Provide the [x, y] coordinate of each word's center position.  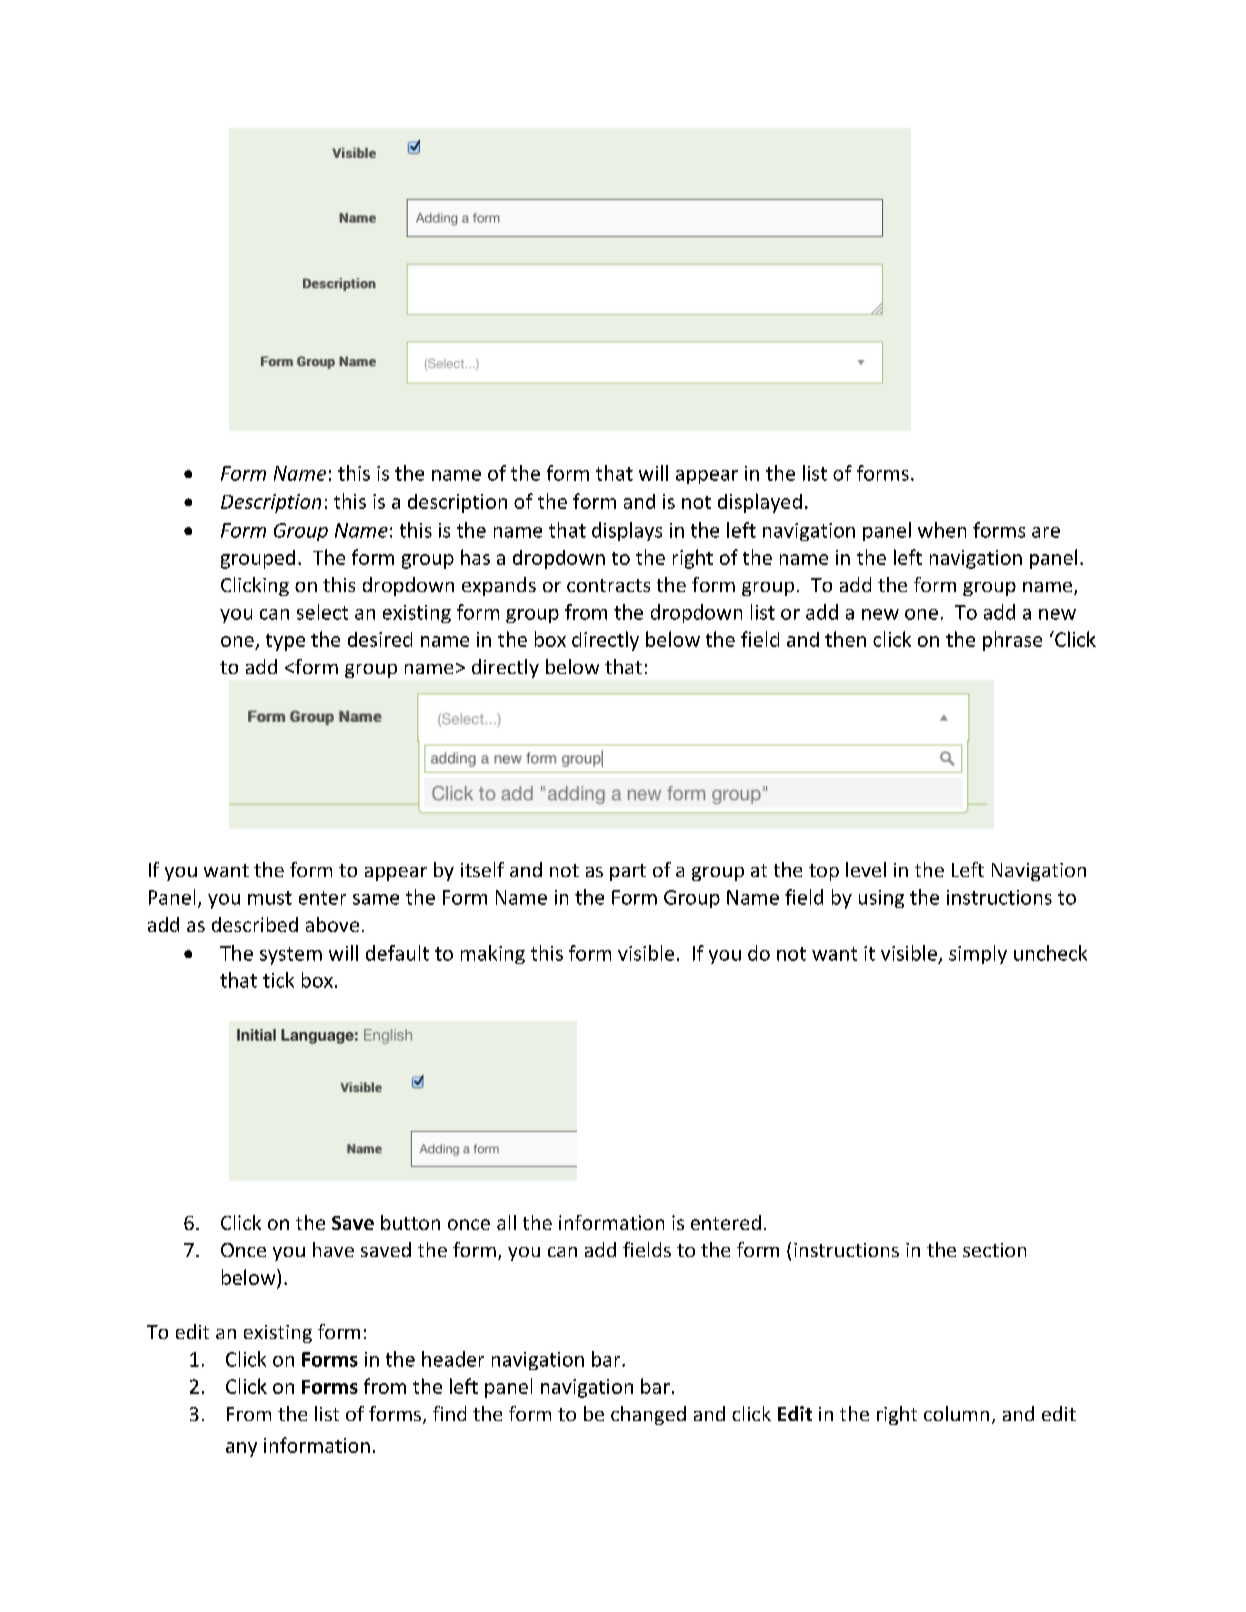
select [322, 612]
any [241, 1449]
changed [648, 1415]
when [942, 530]
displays [627, 531]
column [956, 1413]
